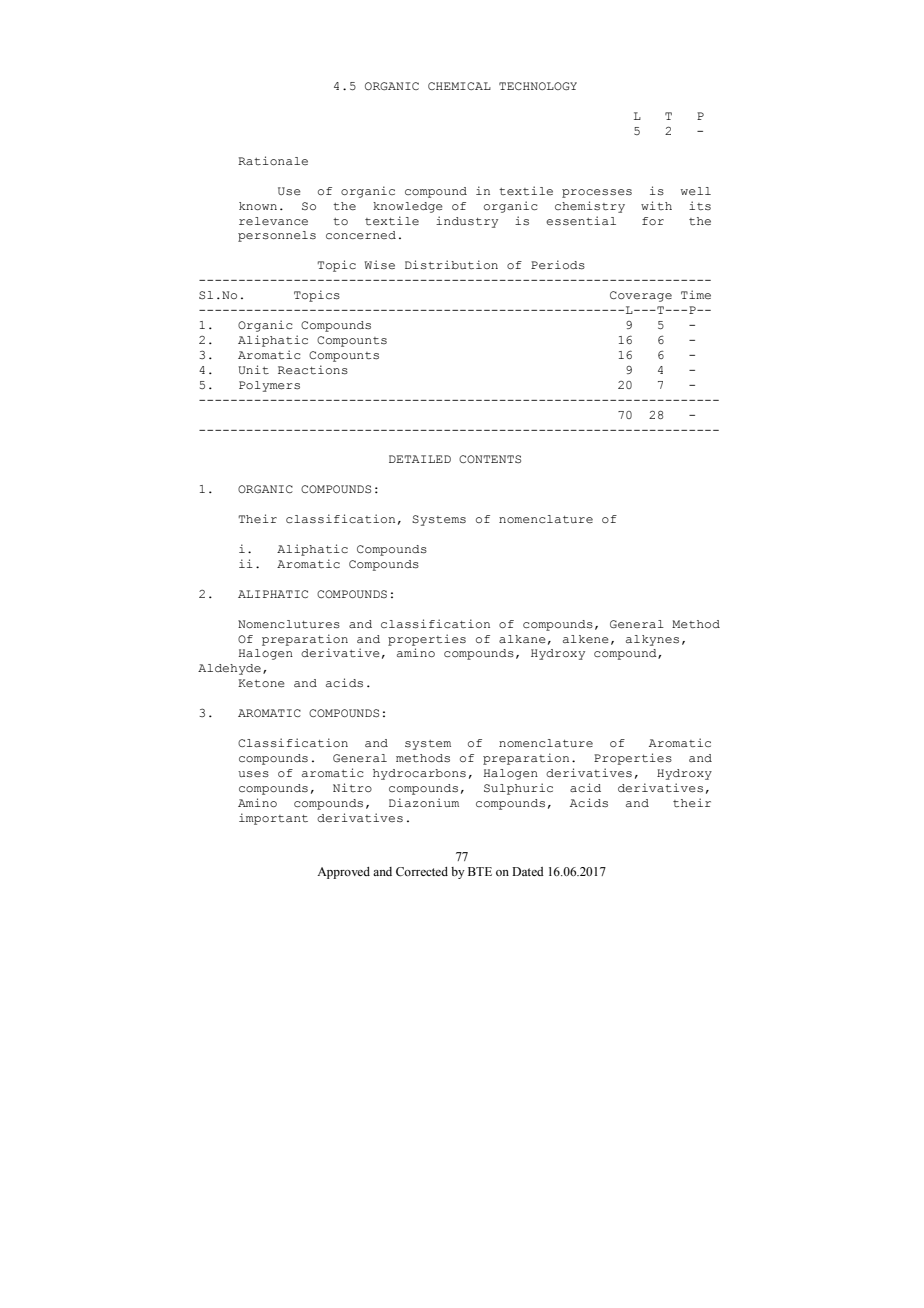 Image resolution: width=924 pixels, height=1308 pixels. Describe the element at coordinates (273, 160) in the document. I see `Rationale` at that location.
